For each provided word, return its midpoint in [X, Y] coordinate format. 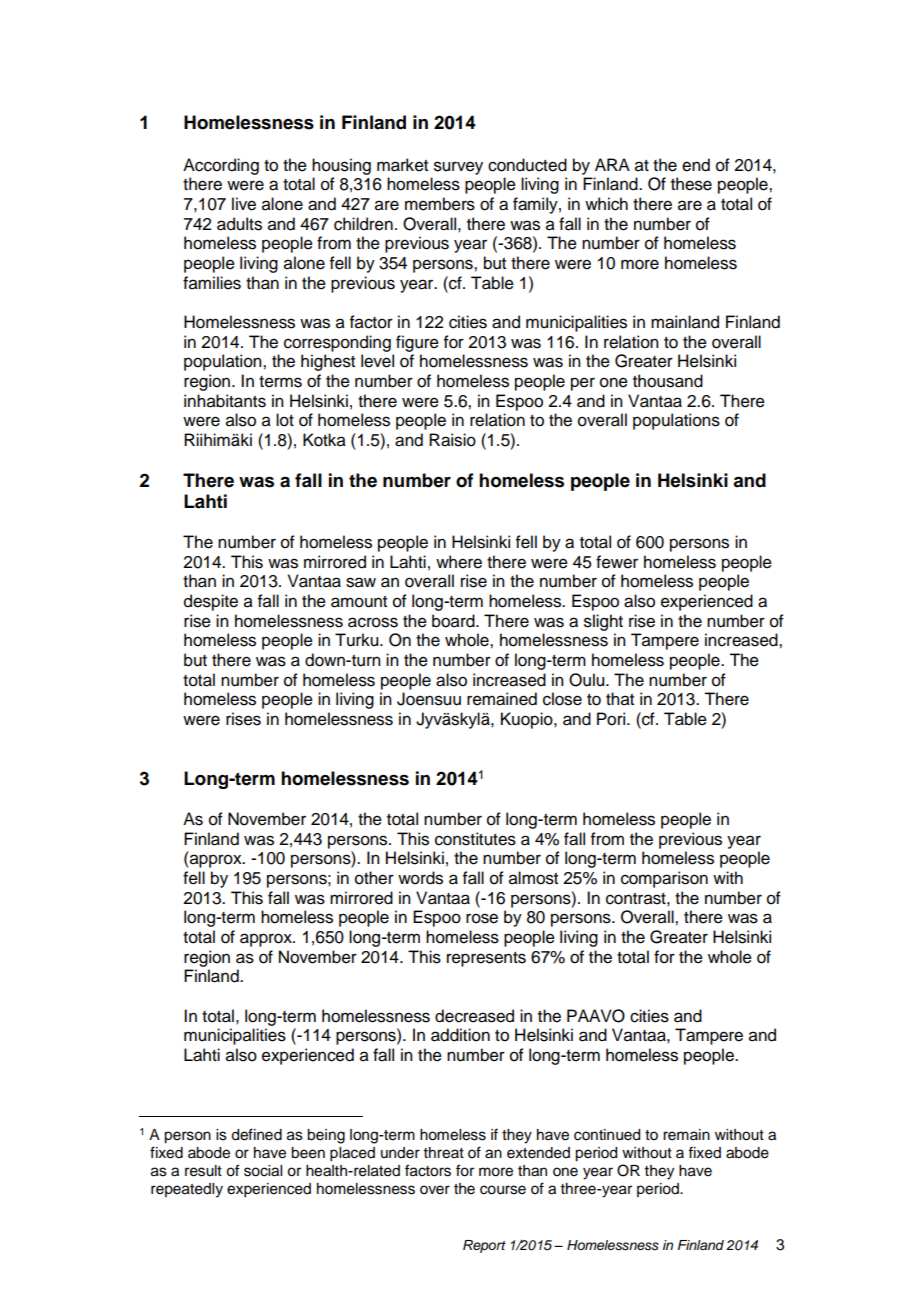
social [263, 1171]
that [620, 699]
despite [211, 602]
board [454, 621]
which [606, 204]
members [440, 204]
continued [607, 1135]
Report [484, 1246]
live [244, 204]
